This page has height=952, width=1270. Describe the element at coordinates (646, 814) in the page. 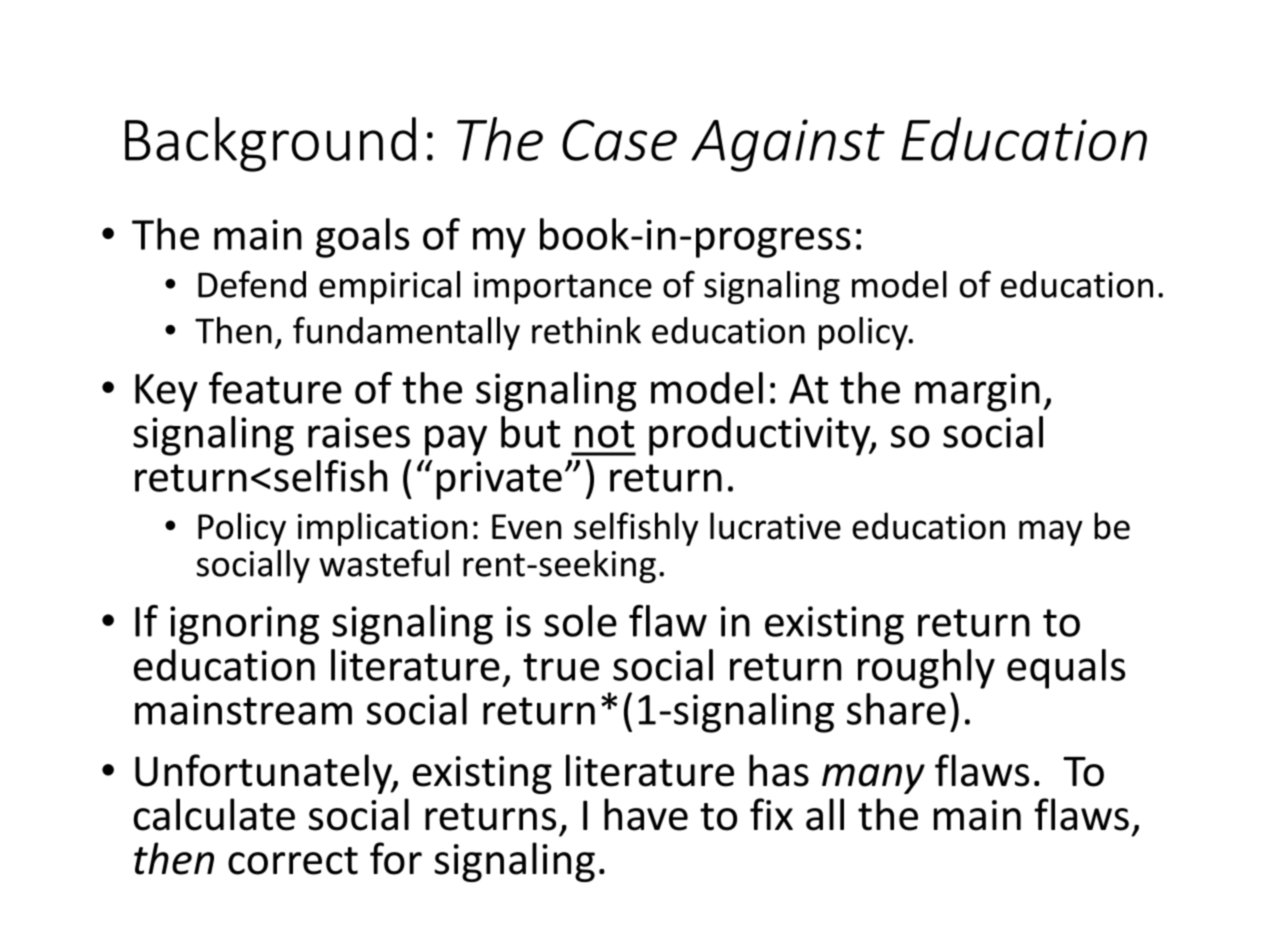

I see `have` at that location.
